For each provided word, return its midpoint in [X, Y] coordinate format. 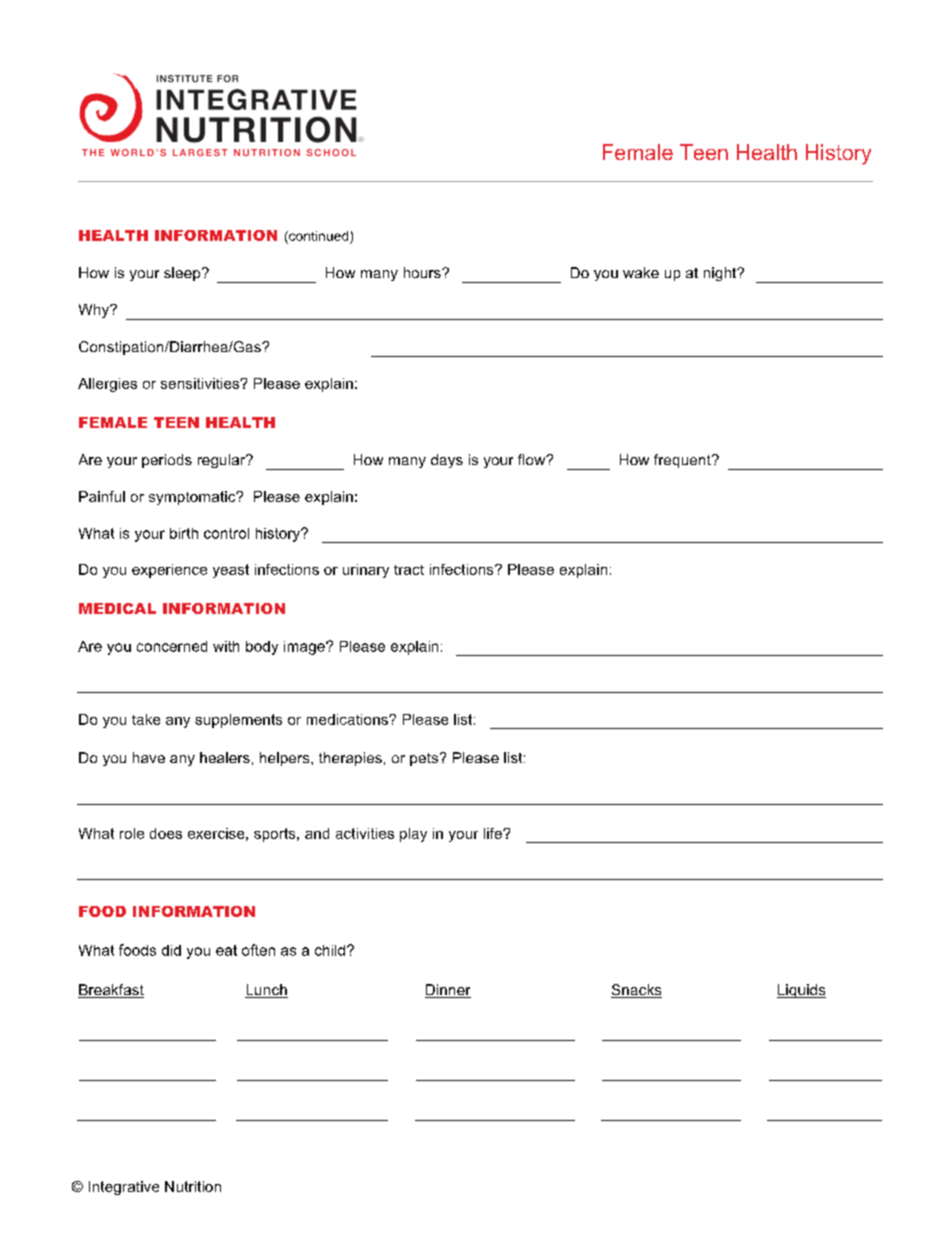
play [413, 835]
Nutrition [193, 1186]
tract [409, 570]
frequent [683, 461]
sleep [183, 274]
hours [423, 272]
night [721, 274]
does [166, 833]
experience [169, 571]
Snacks [636, 991]
